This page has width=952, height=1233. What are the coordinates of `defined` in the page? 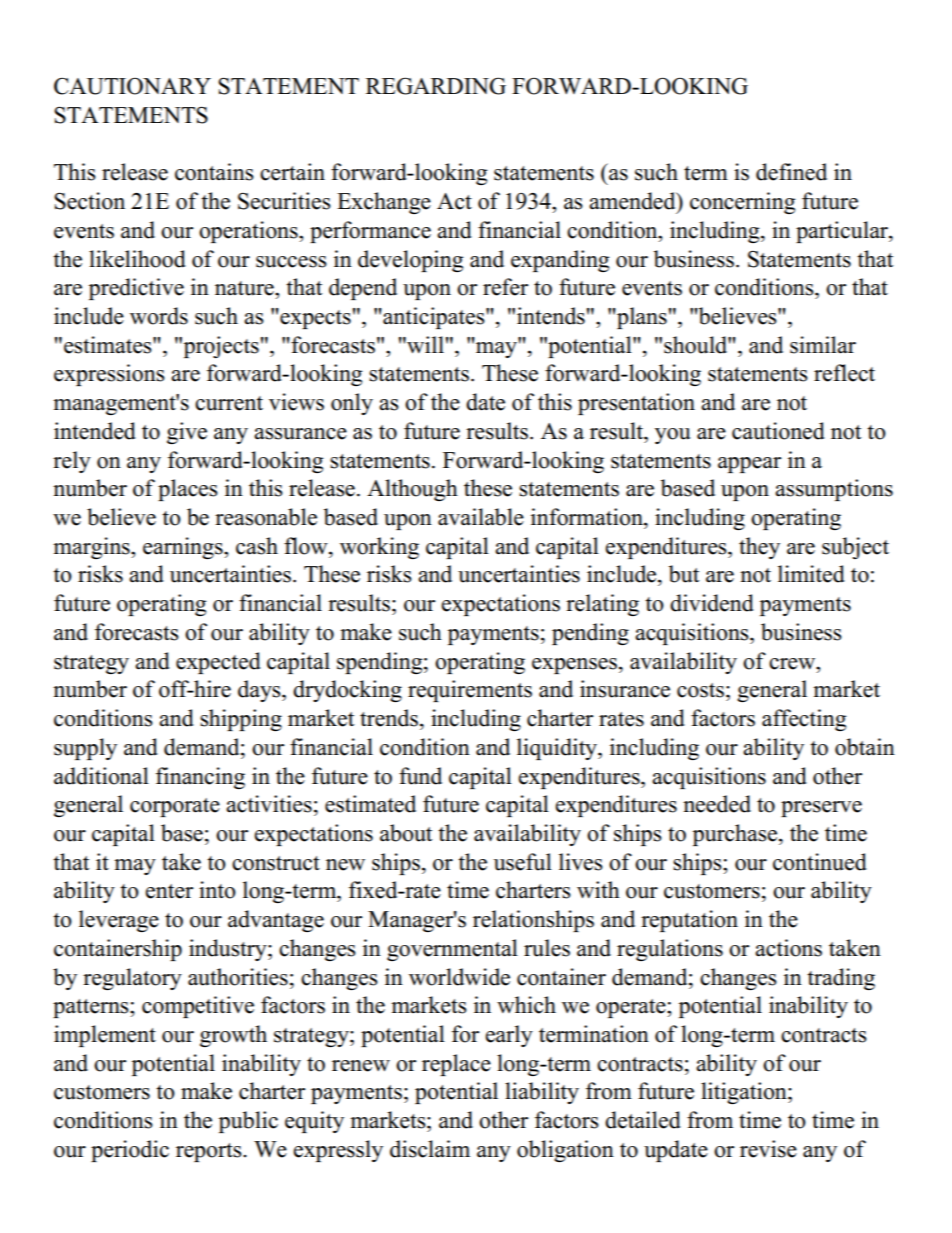 It's located at (791, 172).
